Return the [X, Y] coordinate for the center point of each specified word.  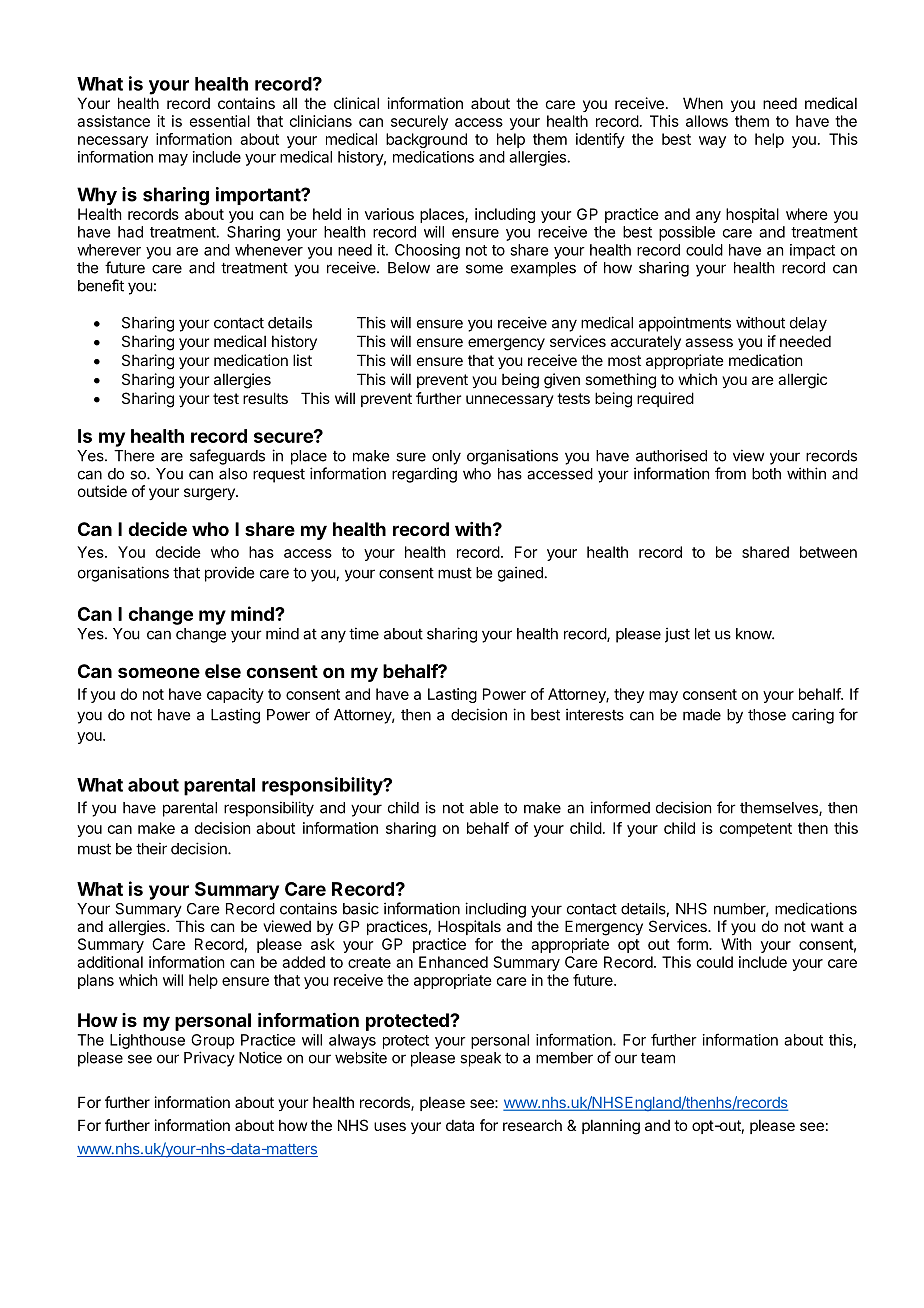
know [754, 634]
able [484, 808]
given [562, 381]
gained [520, 574]
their [151, 848]
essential [220, 121]
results [265, 398]
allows [707, 121]
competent [756, 830]
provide [229, 574]
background [426, 140]
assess [709, 342]
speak [480, 1059]
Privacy [209, 1059]
